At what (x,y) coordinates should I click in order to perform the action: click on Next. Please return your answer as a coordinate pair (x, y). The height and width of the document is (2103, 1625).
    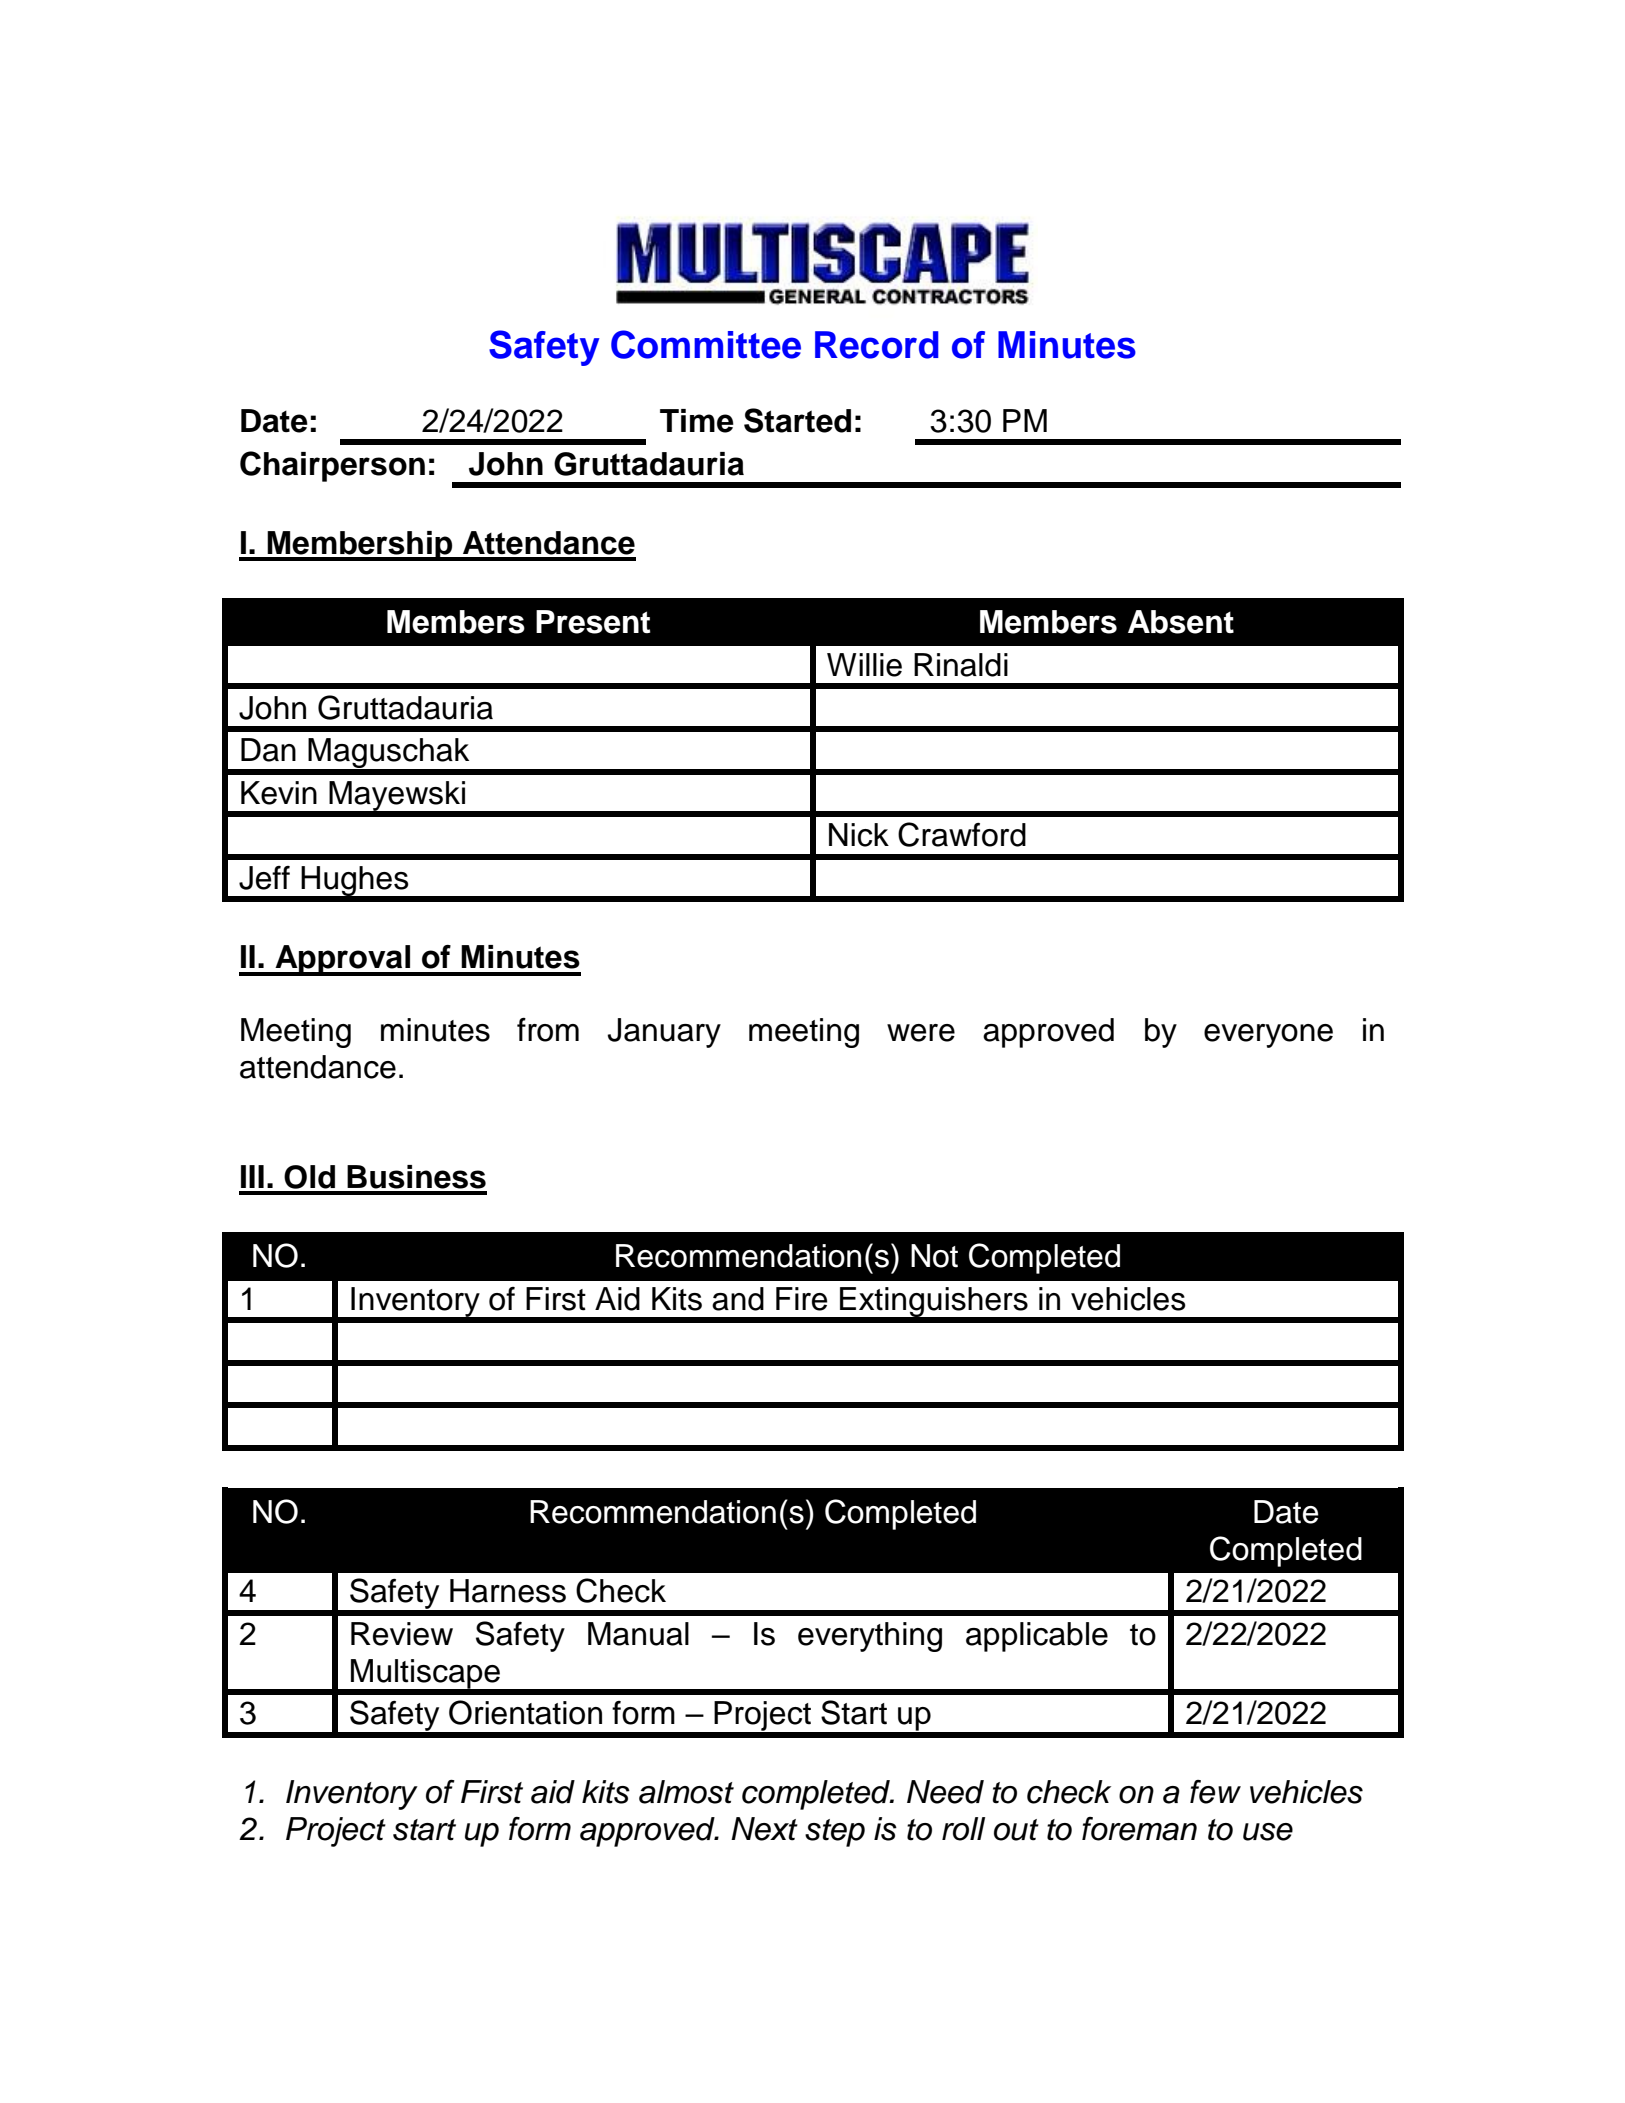
    Looking at the image, I should click on (764, 1829).
